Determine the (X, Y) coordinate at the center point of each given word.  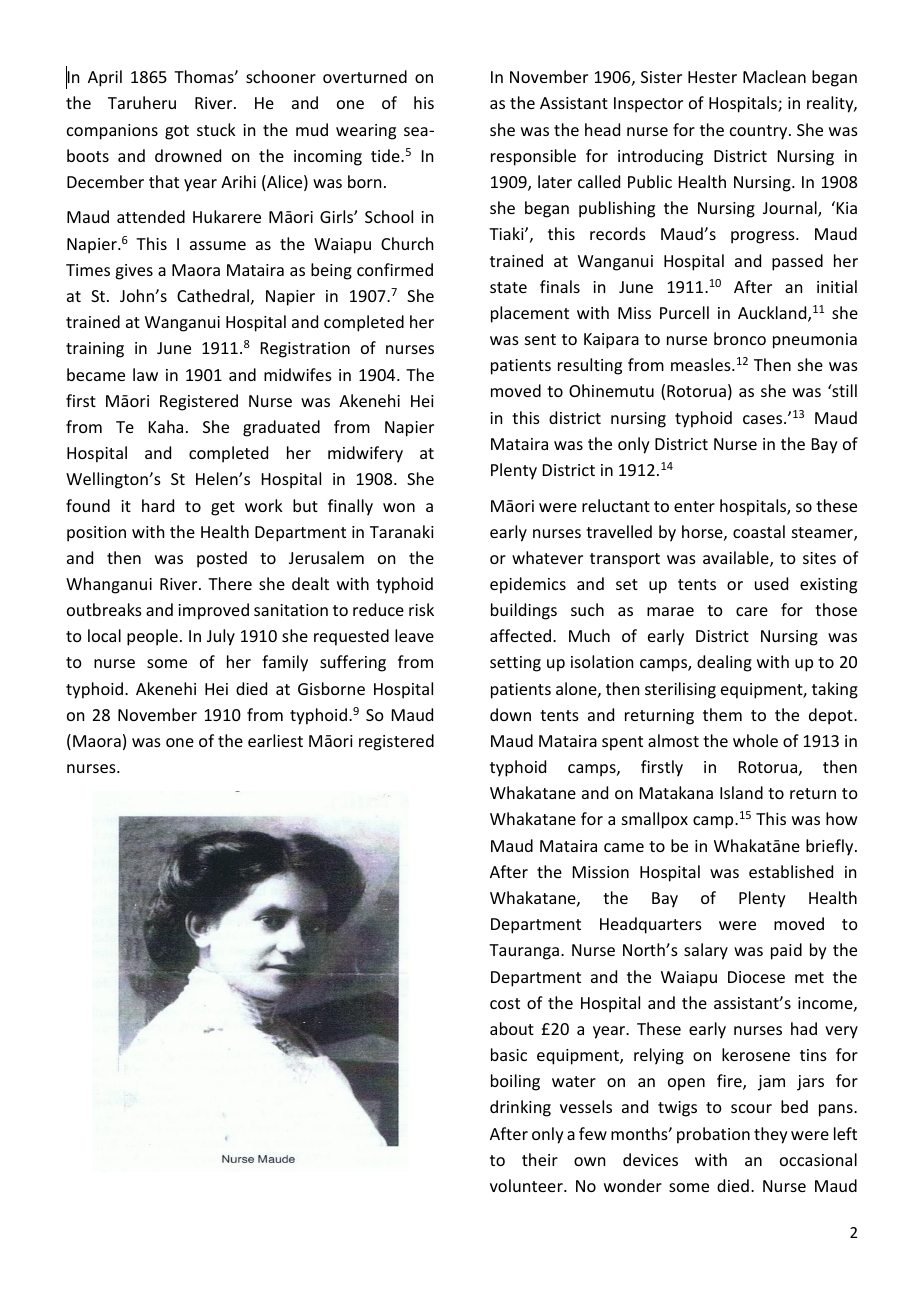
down (510, 714)
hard (158, 505)
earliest (275, 740)
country (760, 132)
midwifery (365, 454)
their (540, 1159)
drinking (520, 1108)
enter (694, 506)
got (177, 132)
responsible (533, 157)
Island (741, 792)
